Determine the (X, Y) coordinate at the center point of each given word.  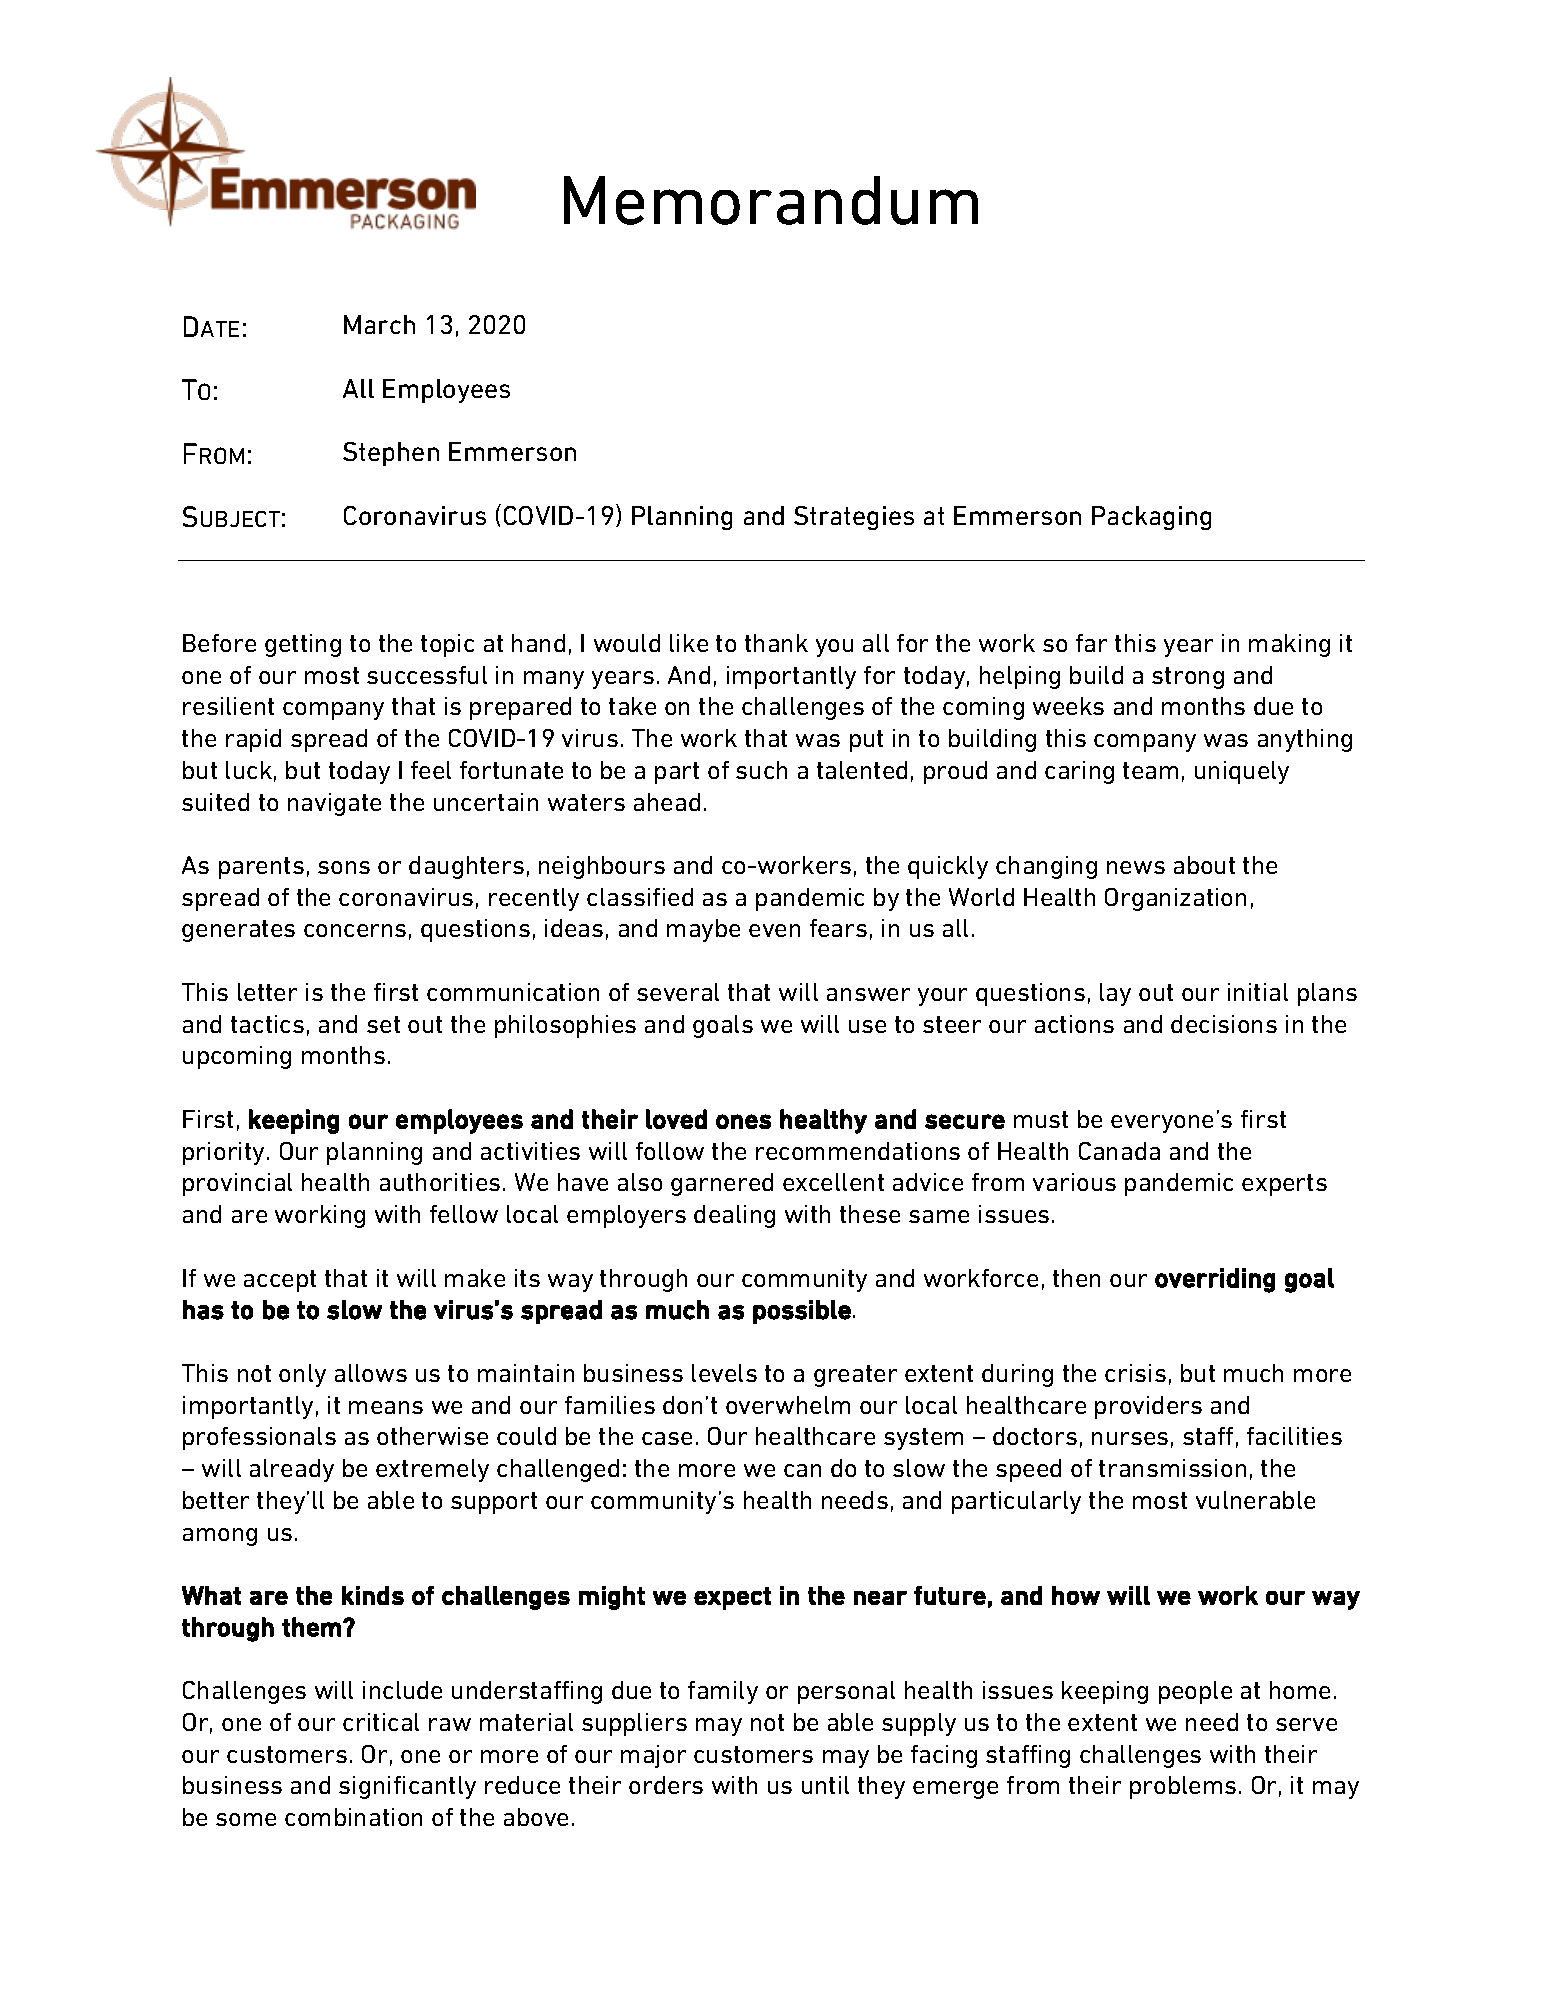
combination (353, 1817)
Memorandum (771, 200)
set (383, 1024)
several (678, 992)
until (825, 1785)
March (379, 324)
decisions (1224, 1024)
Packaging (1151, 518)
